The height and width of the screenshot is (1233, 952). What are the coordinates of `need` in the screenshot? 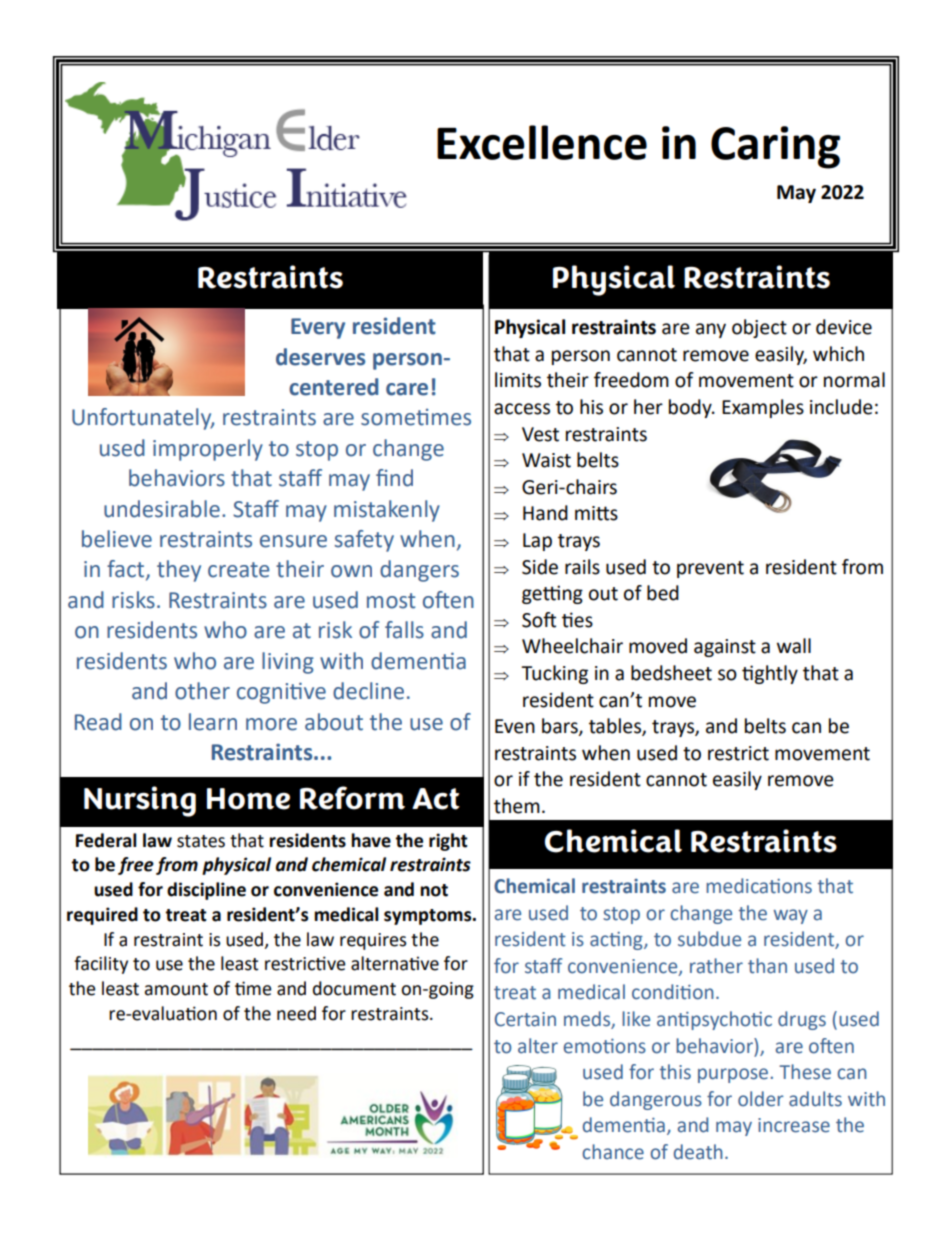 It's located at (296, 1013).
